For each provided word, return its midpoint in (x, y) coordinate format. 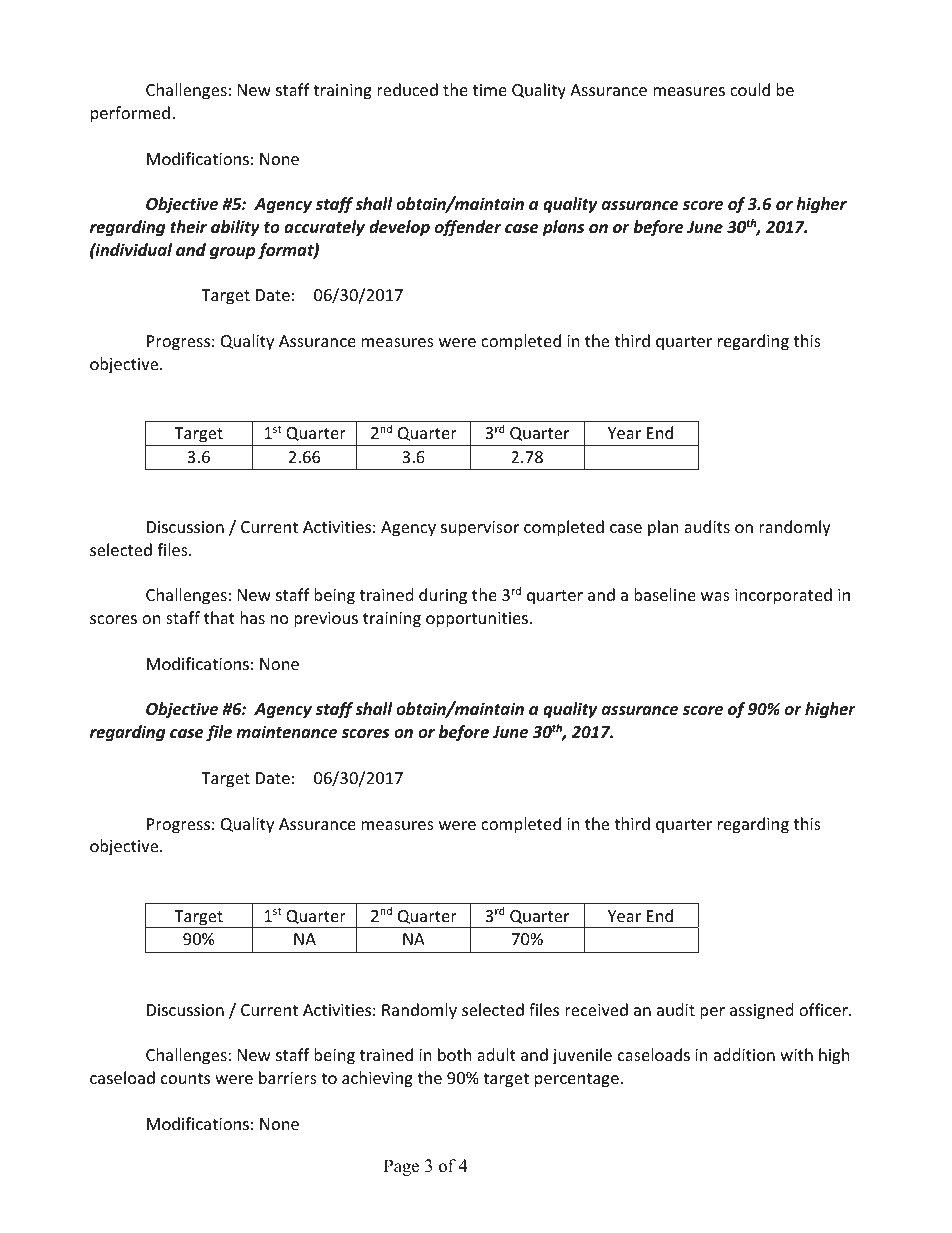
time (490, 90)
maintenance (286, 732)
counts (185, 1078)
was (715, 596)
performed (130, 114)
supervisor (480, 529)
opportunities (477, 620)
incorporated (783, 596)
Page (401, 1167)
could (750, 89)
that (219, 617)
